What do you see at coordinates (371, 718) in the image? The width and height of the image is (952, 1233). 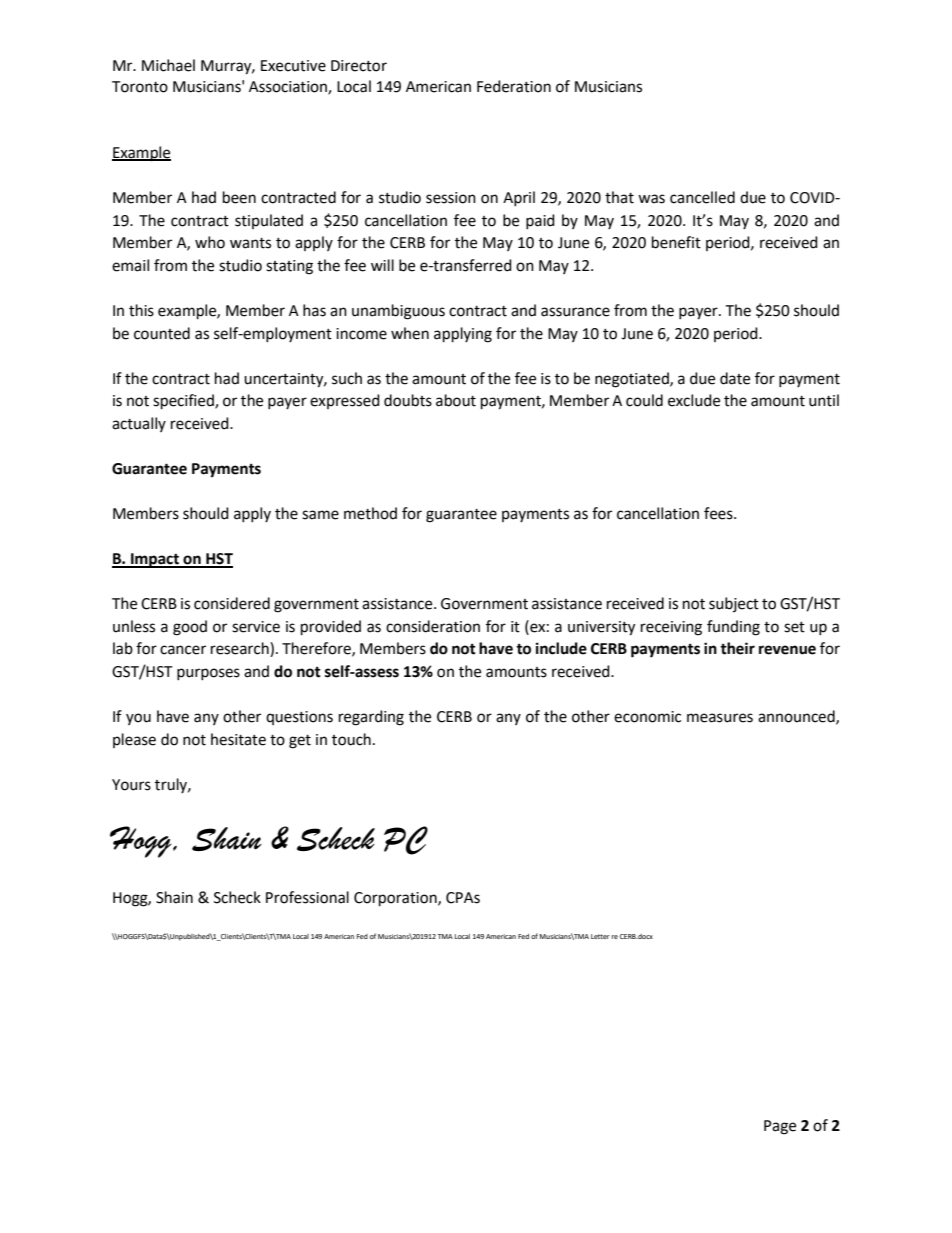 I see `regarding` at bounding box center [371, 718].
